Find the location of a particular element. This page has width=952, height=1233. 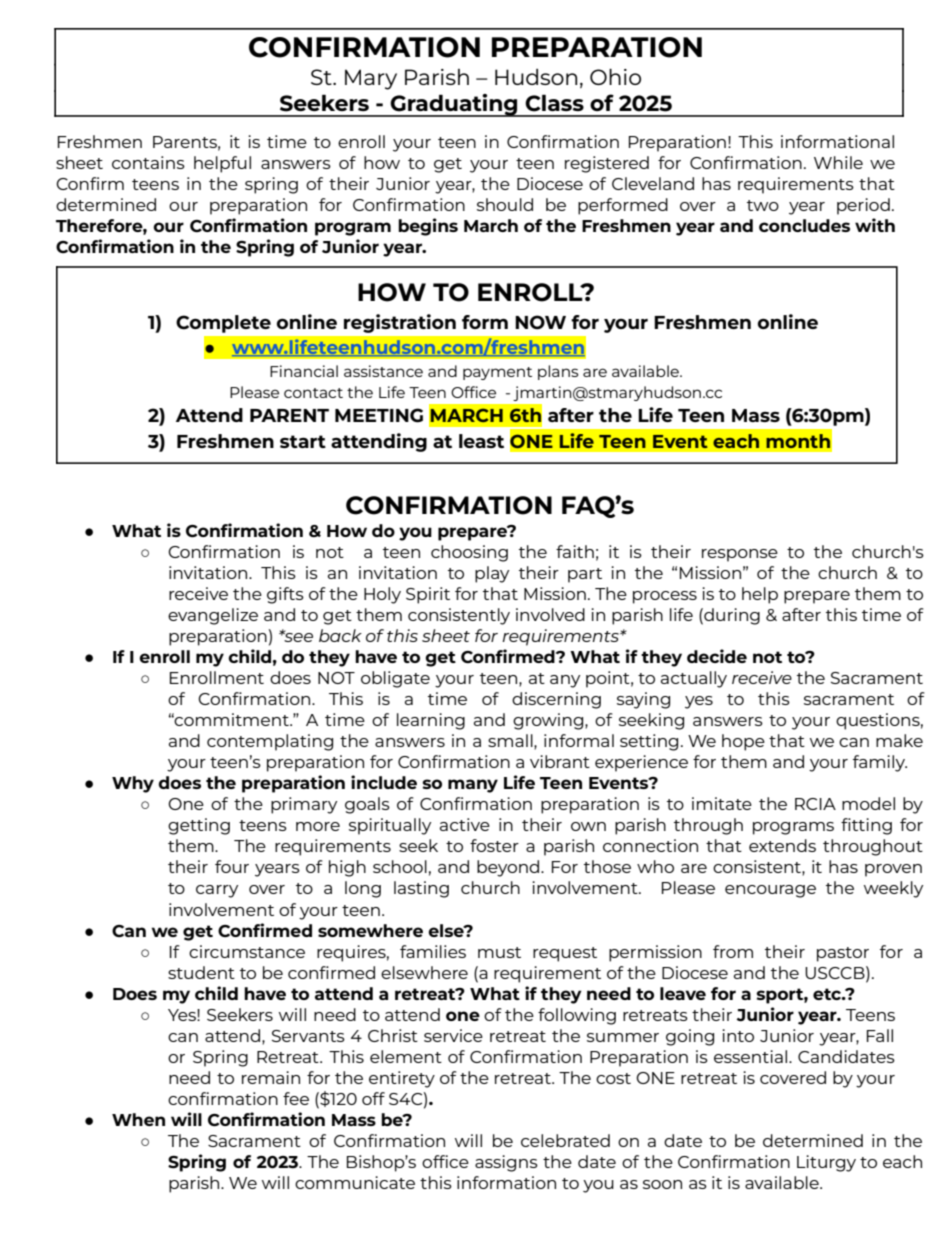

pastor is located at coordinates (843, 954).
